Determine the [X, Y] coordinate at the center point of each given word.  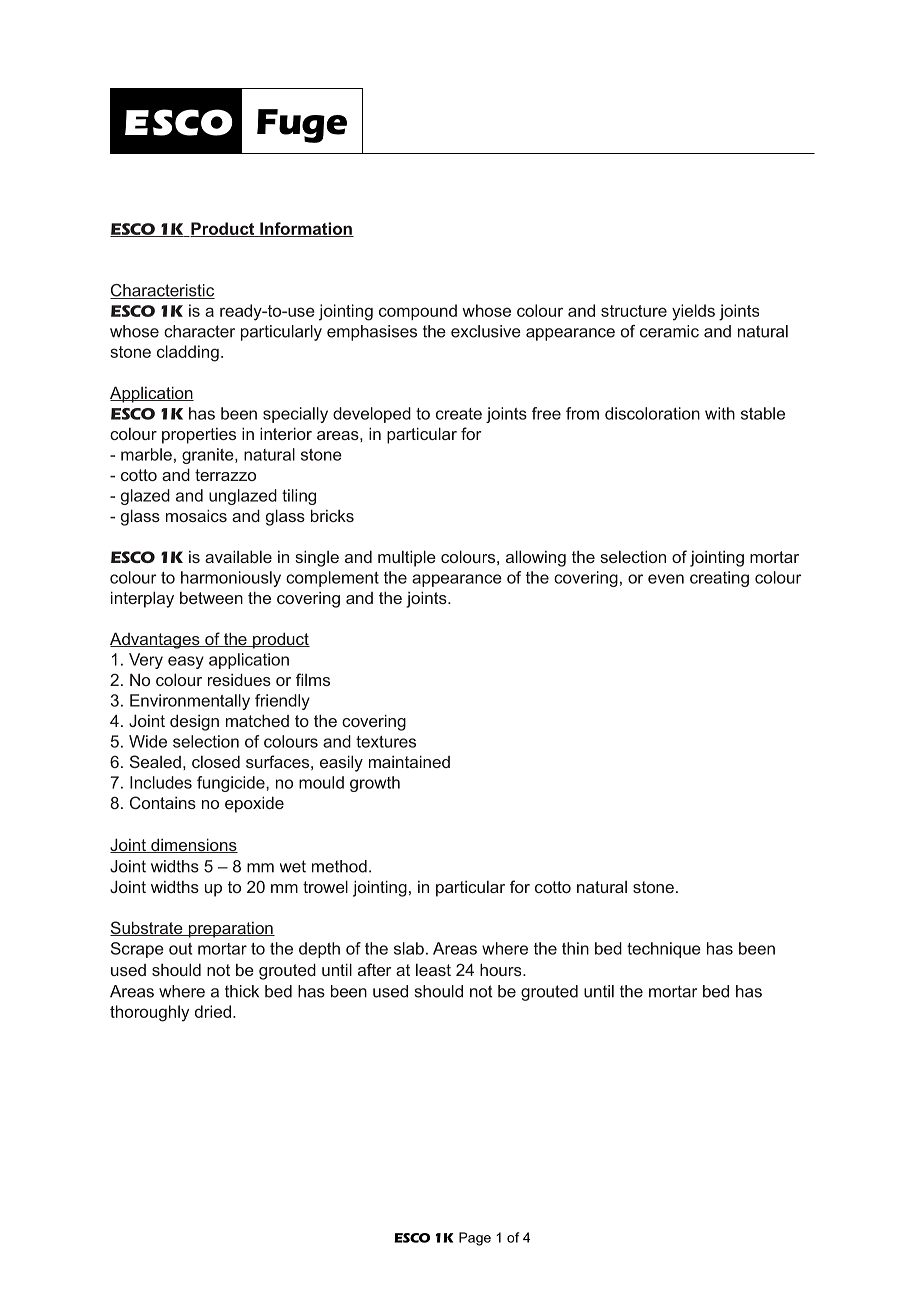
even [666, 579]
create [459, 414]
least [433, 970]
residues [239, 679]
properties [199, 436]
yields [693, 312]
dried [213, 1011]
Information [306, 229]
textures [386, 742]
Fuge [302, 126]
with [720, 413]
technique [664, 950]
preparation [230, 930]
